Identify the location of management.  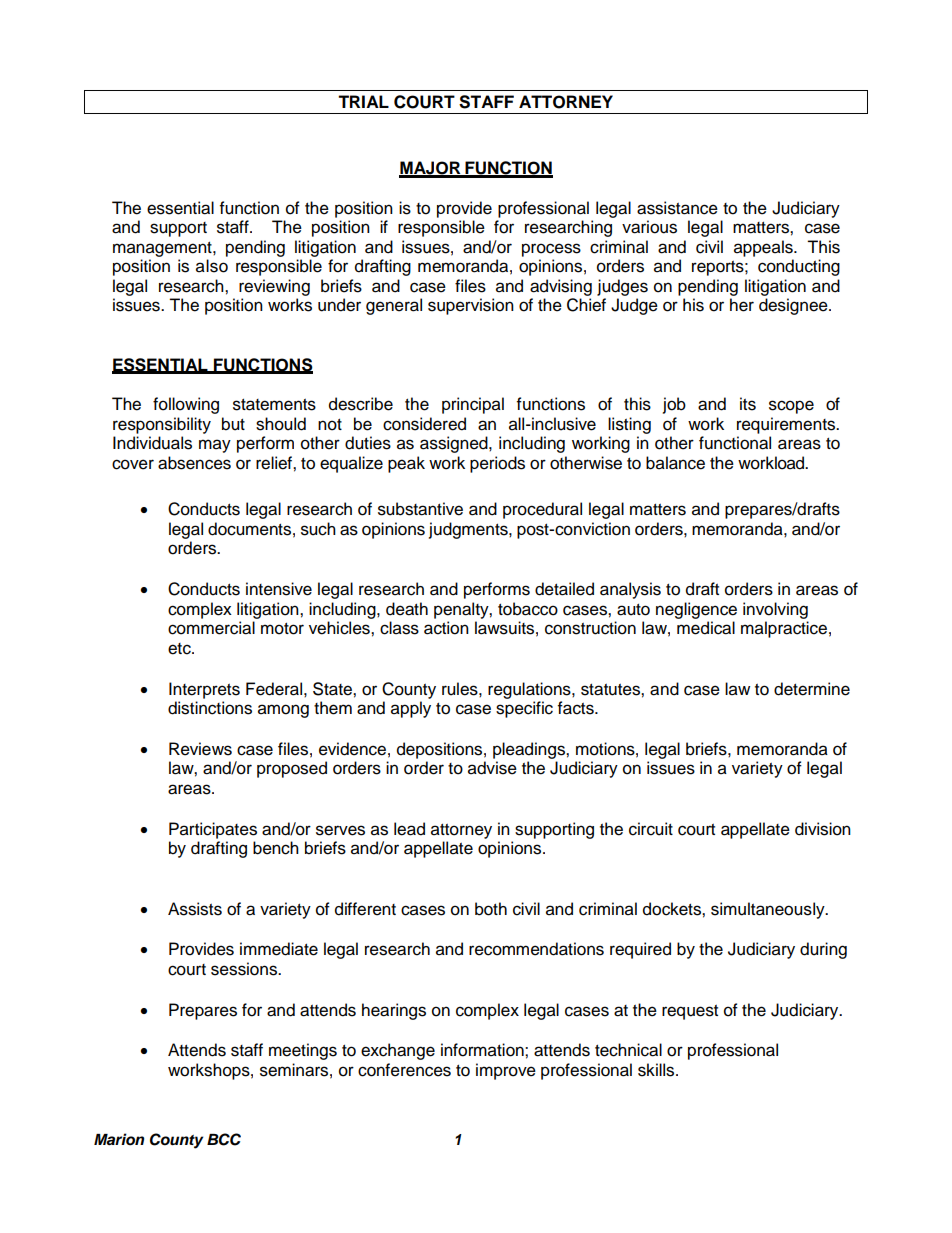
(163, 249).
